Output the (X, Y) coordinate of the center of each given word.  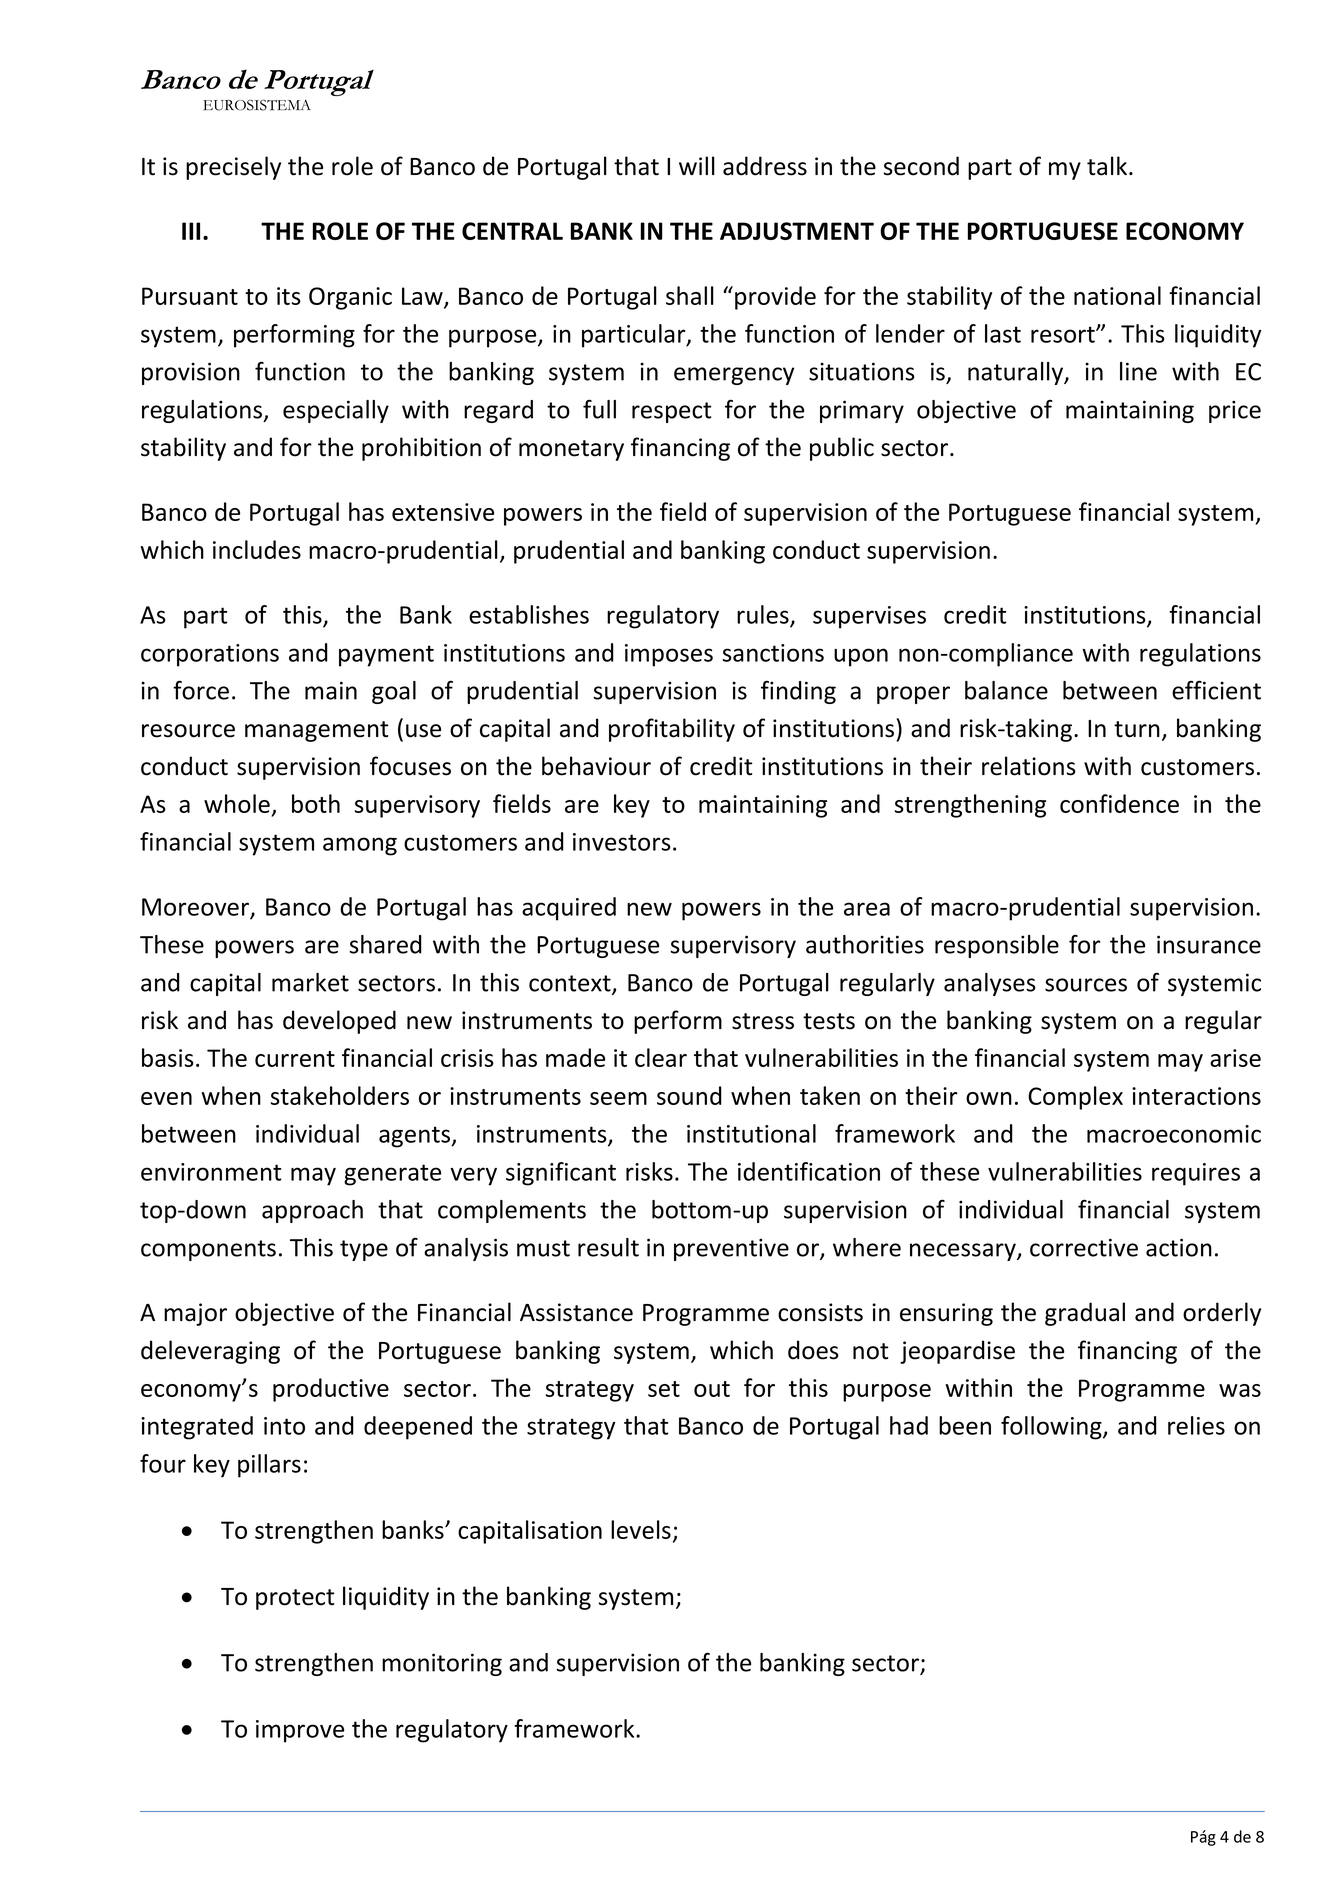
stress (763, 1021)
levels (641, 1529)
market (310, 982)
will (697, 165)
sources (1086, 985)
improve (300, 1731)
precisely (233, 168)
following (1052, 1428)
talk (1107, 166)
